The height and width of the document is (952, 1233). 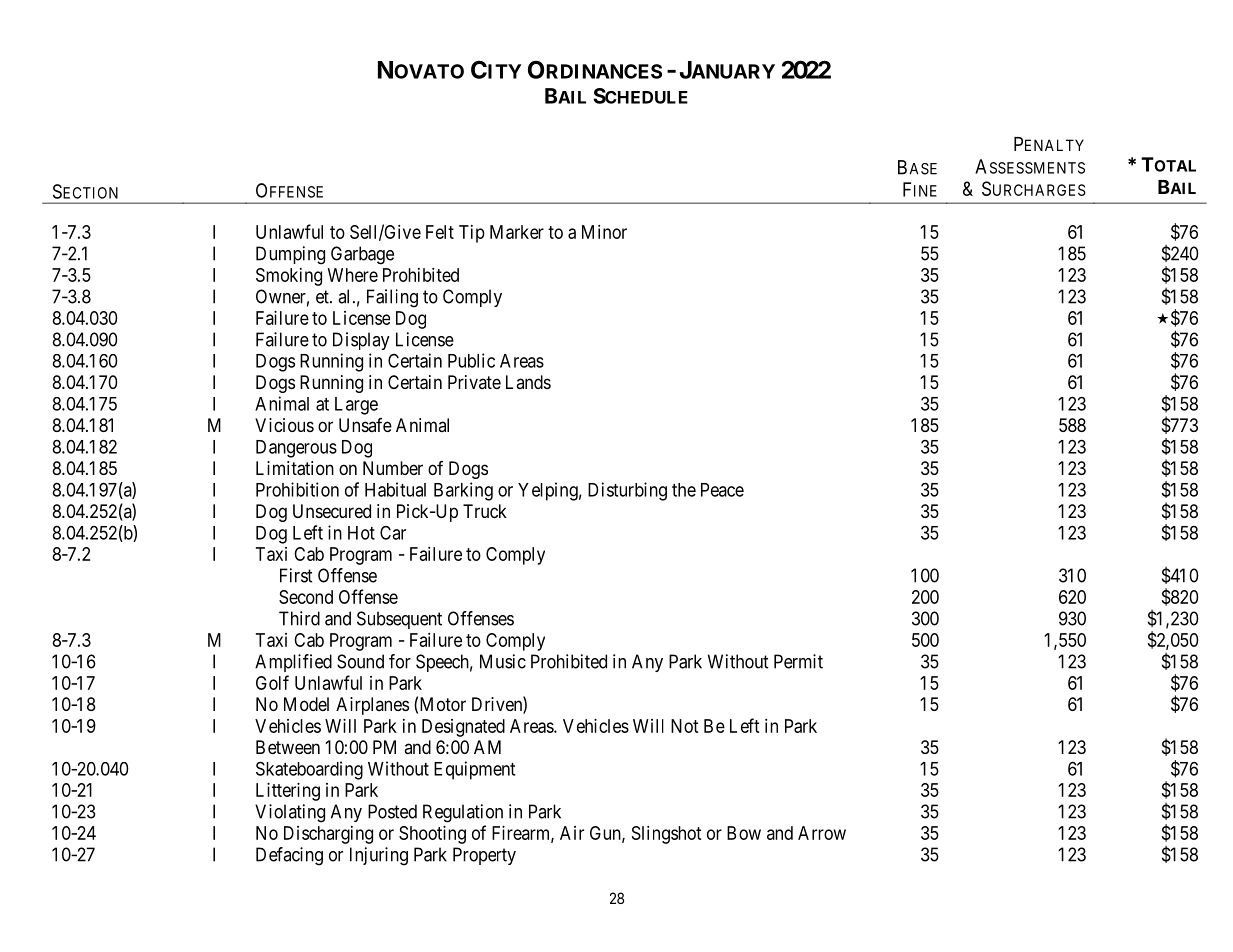 What do you see at coordinates (362, 255) in the document?
I see `Garbage` at bounding box center [362, 255].
